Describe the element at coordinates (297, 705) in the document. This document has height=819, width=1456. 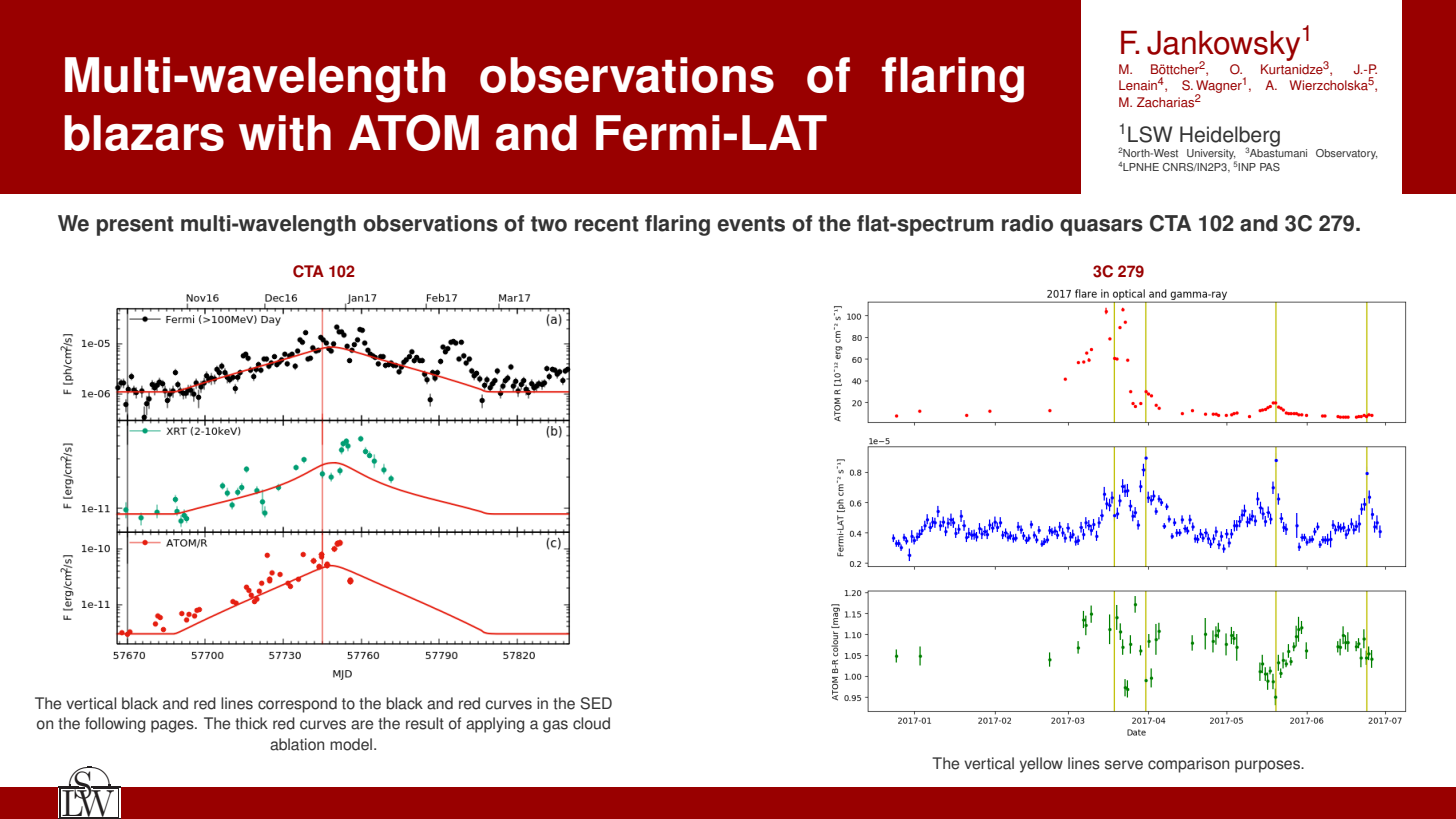
I see `correspond` at that location.
